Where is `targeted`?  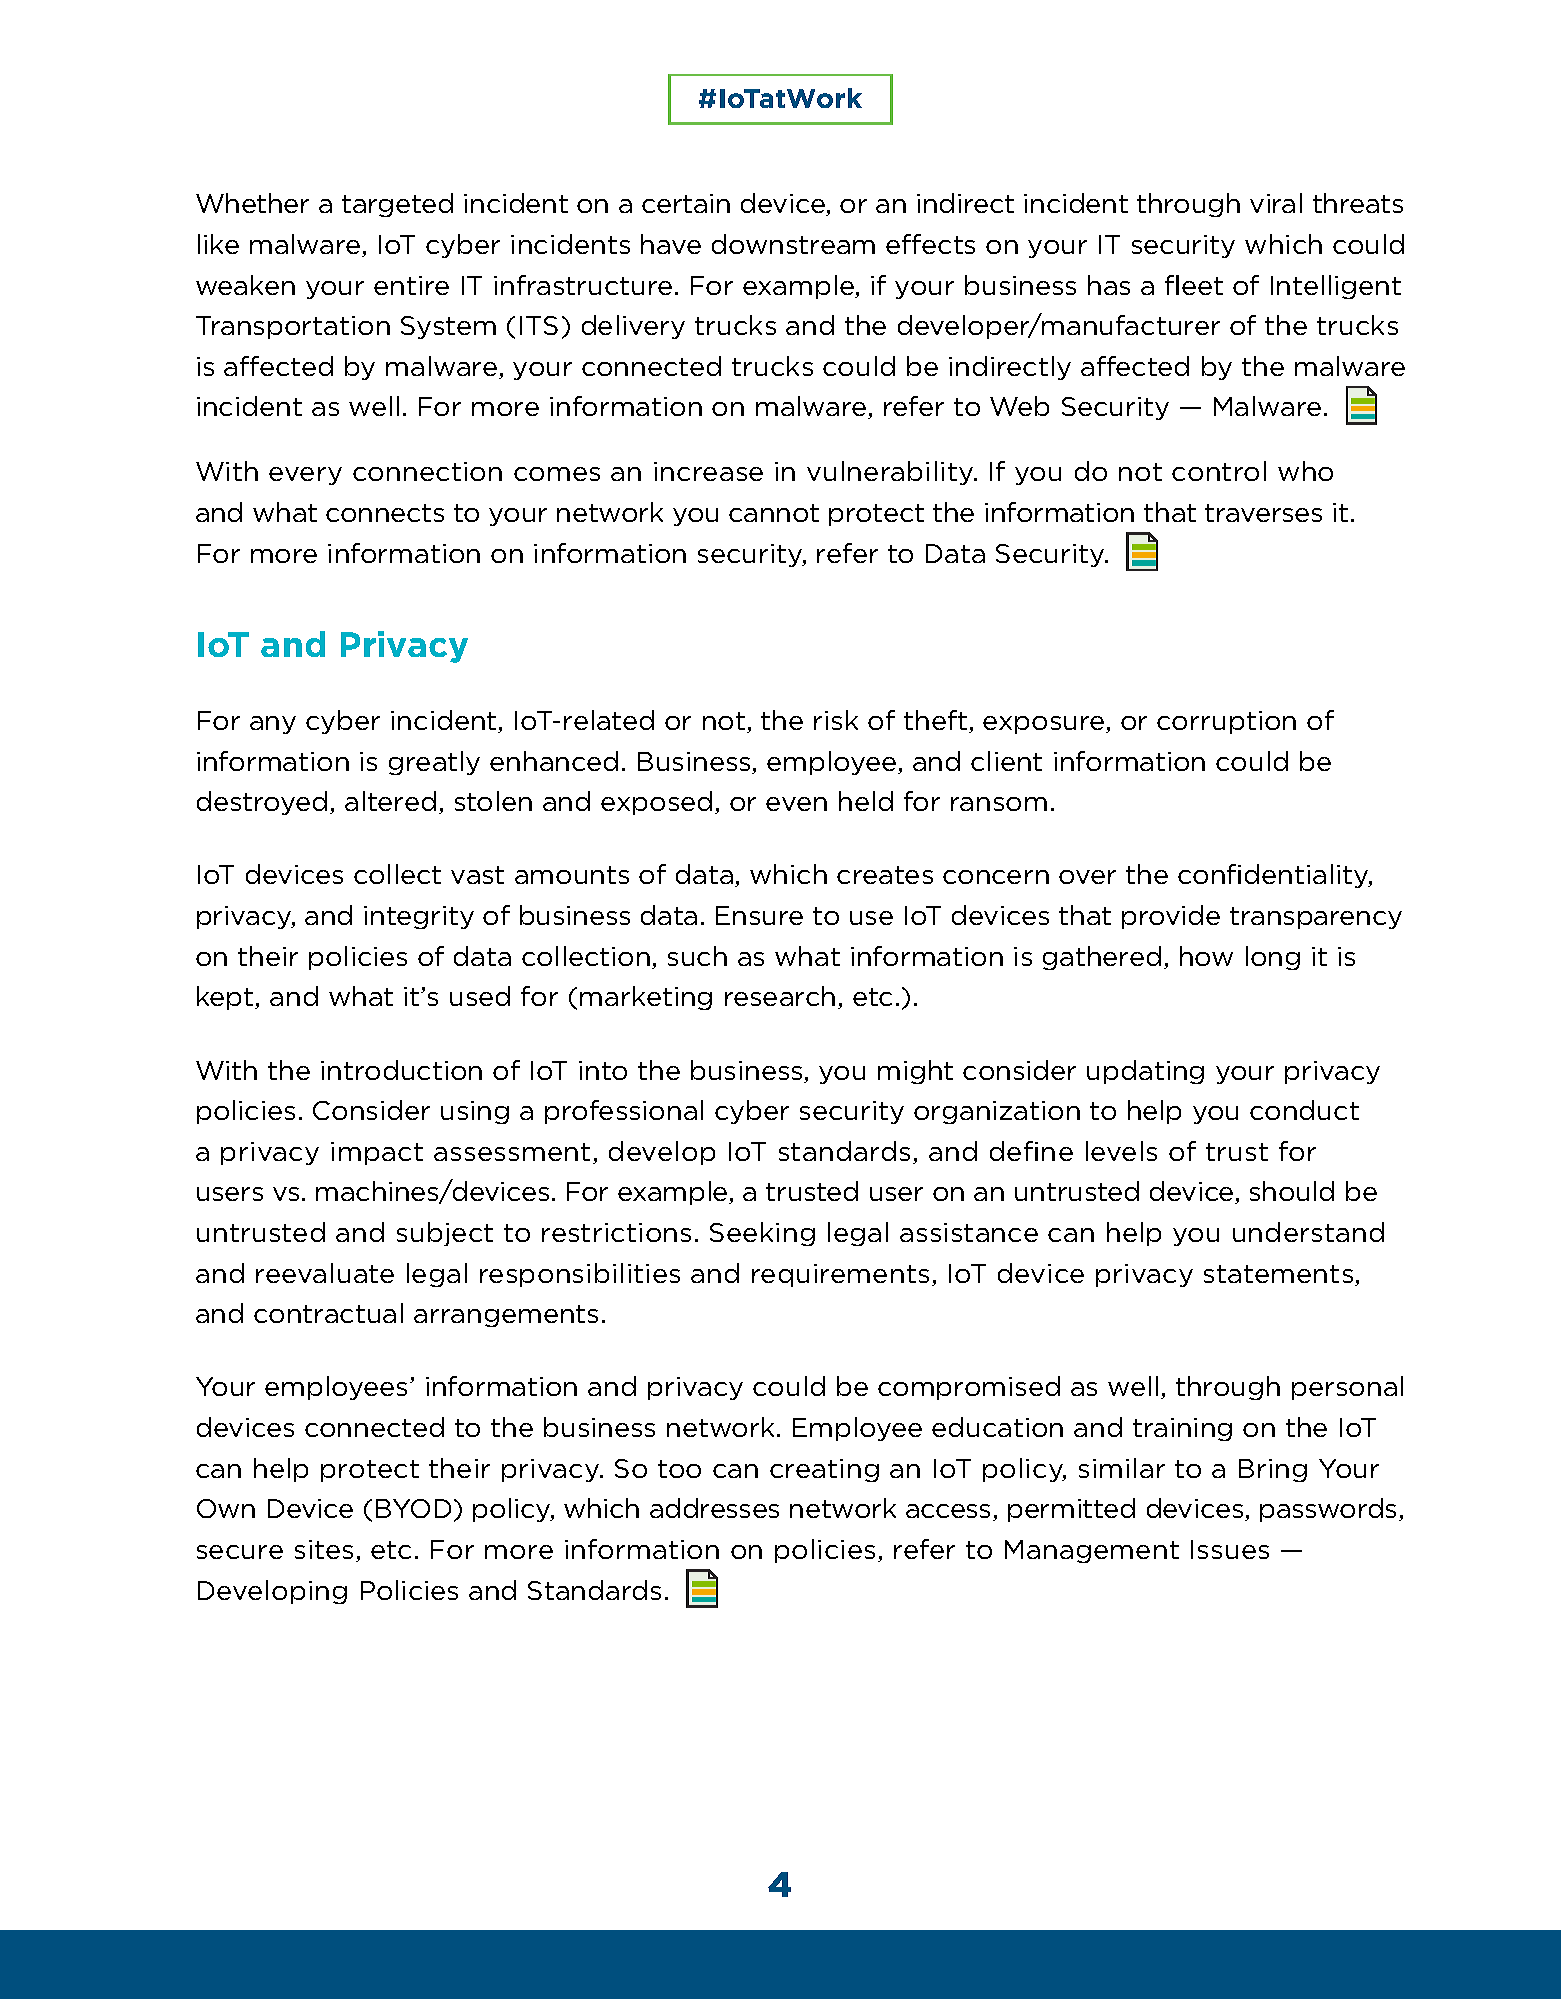
targeted is located at coordinates (397, 205).
